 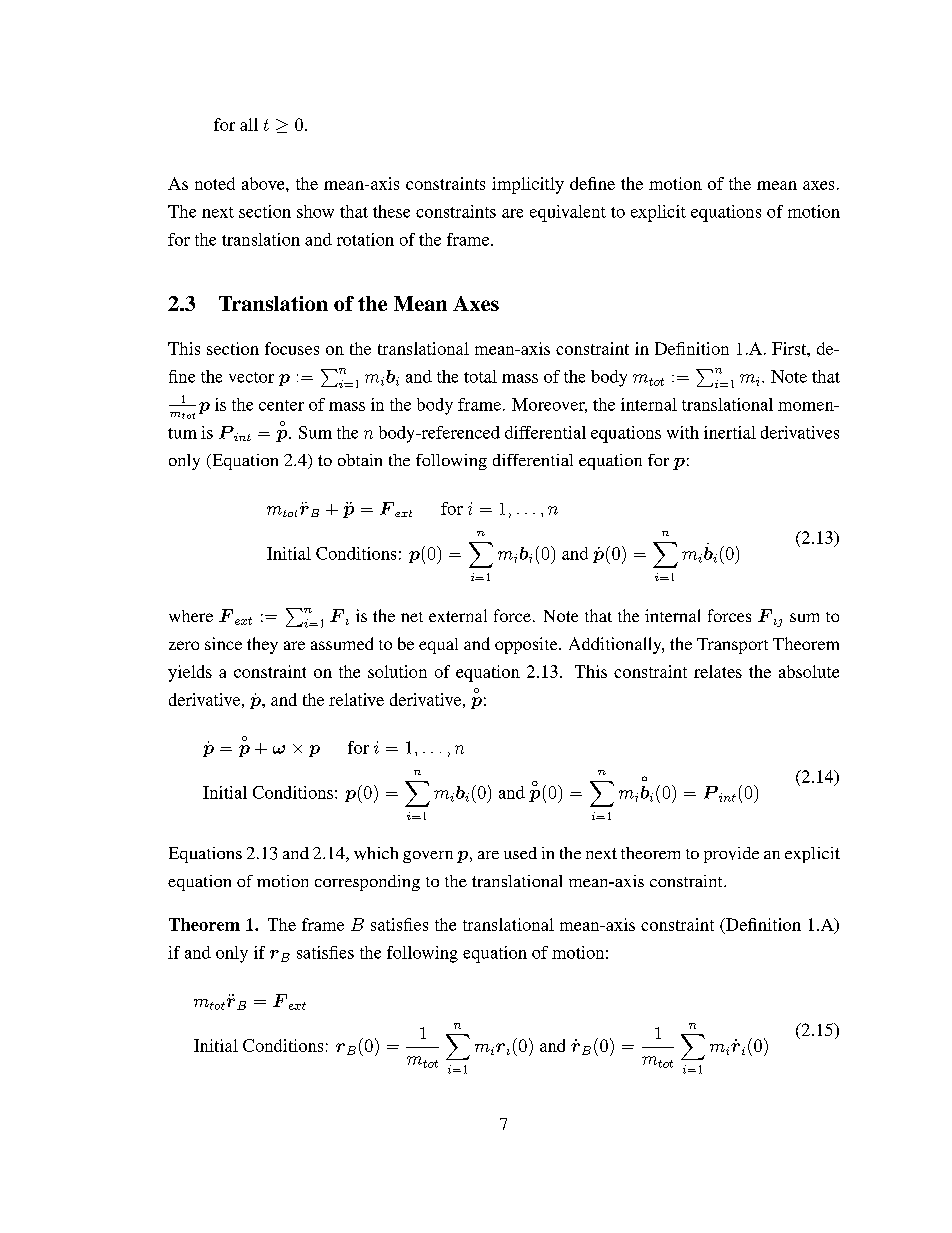 I want to click on corresponding, so click(x=367, y=883).
